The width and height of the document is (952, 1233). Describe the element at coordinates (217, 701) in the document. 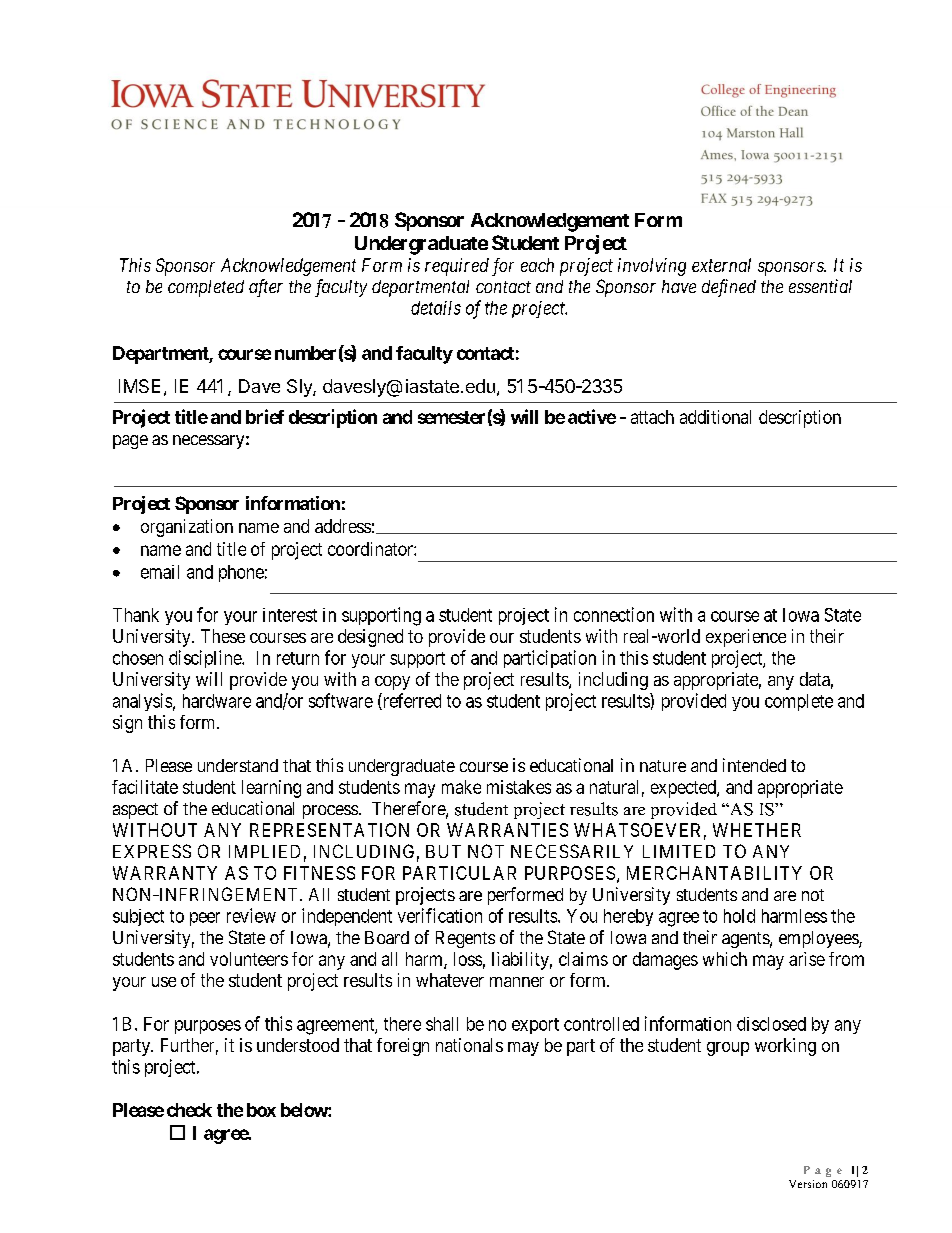

I see `hardware` at that location.
